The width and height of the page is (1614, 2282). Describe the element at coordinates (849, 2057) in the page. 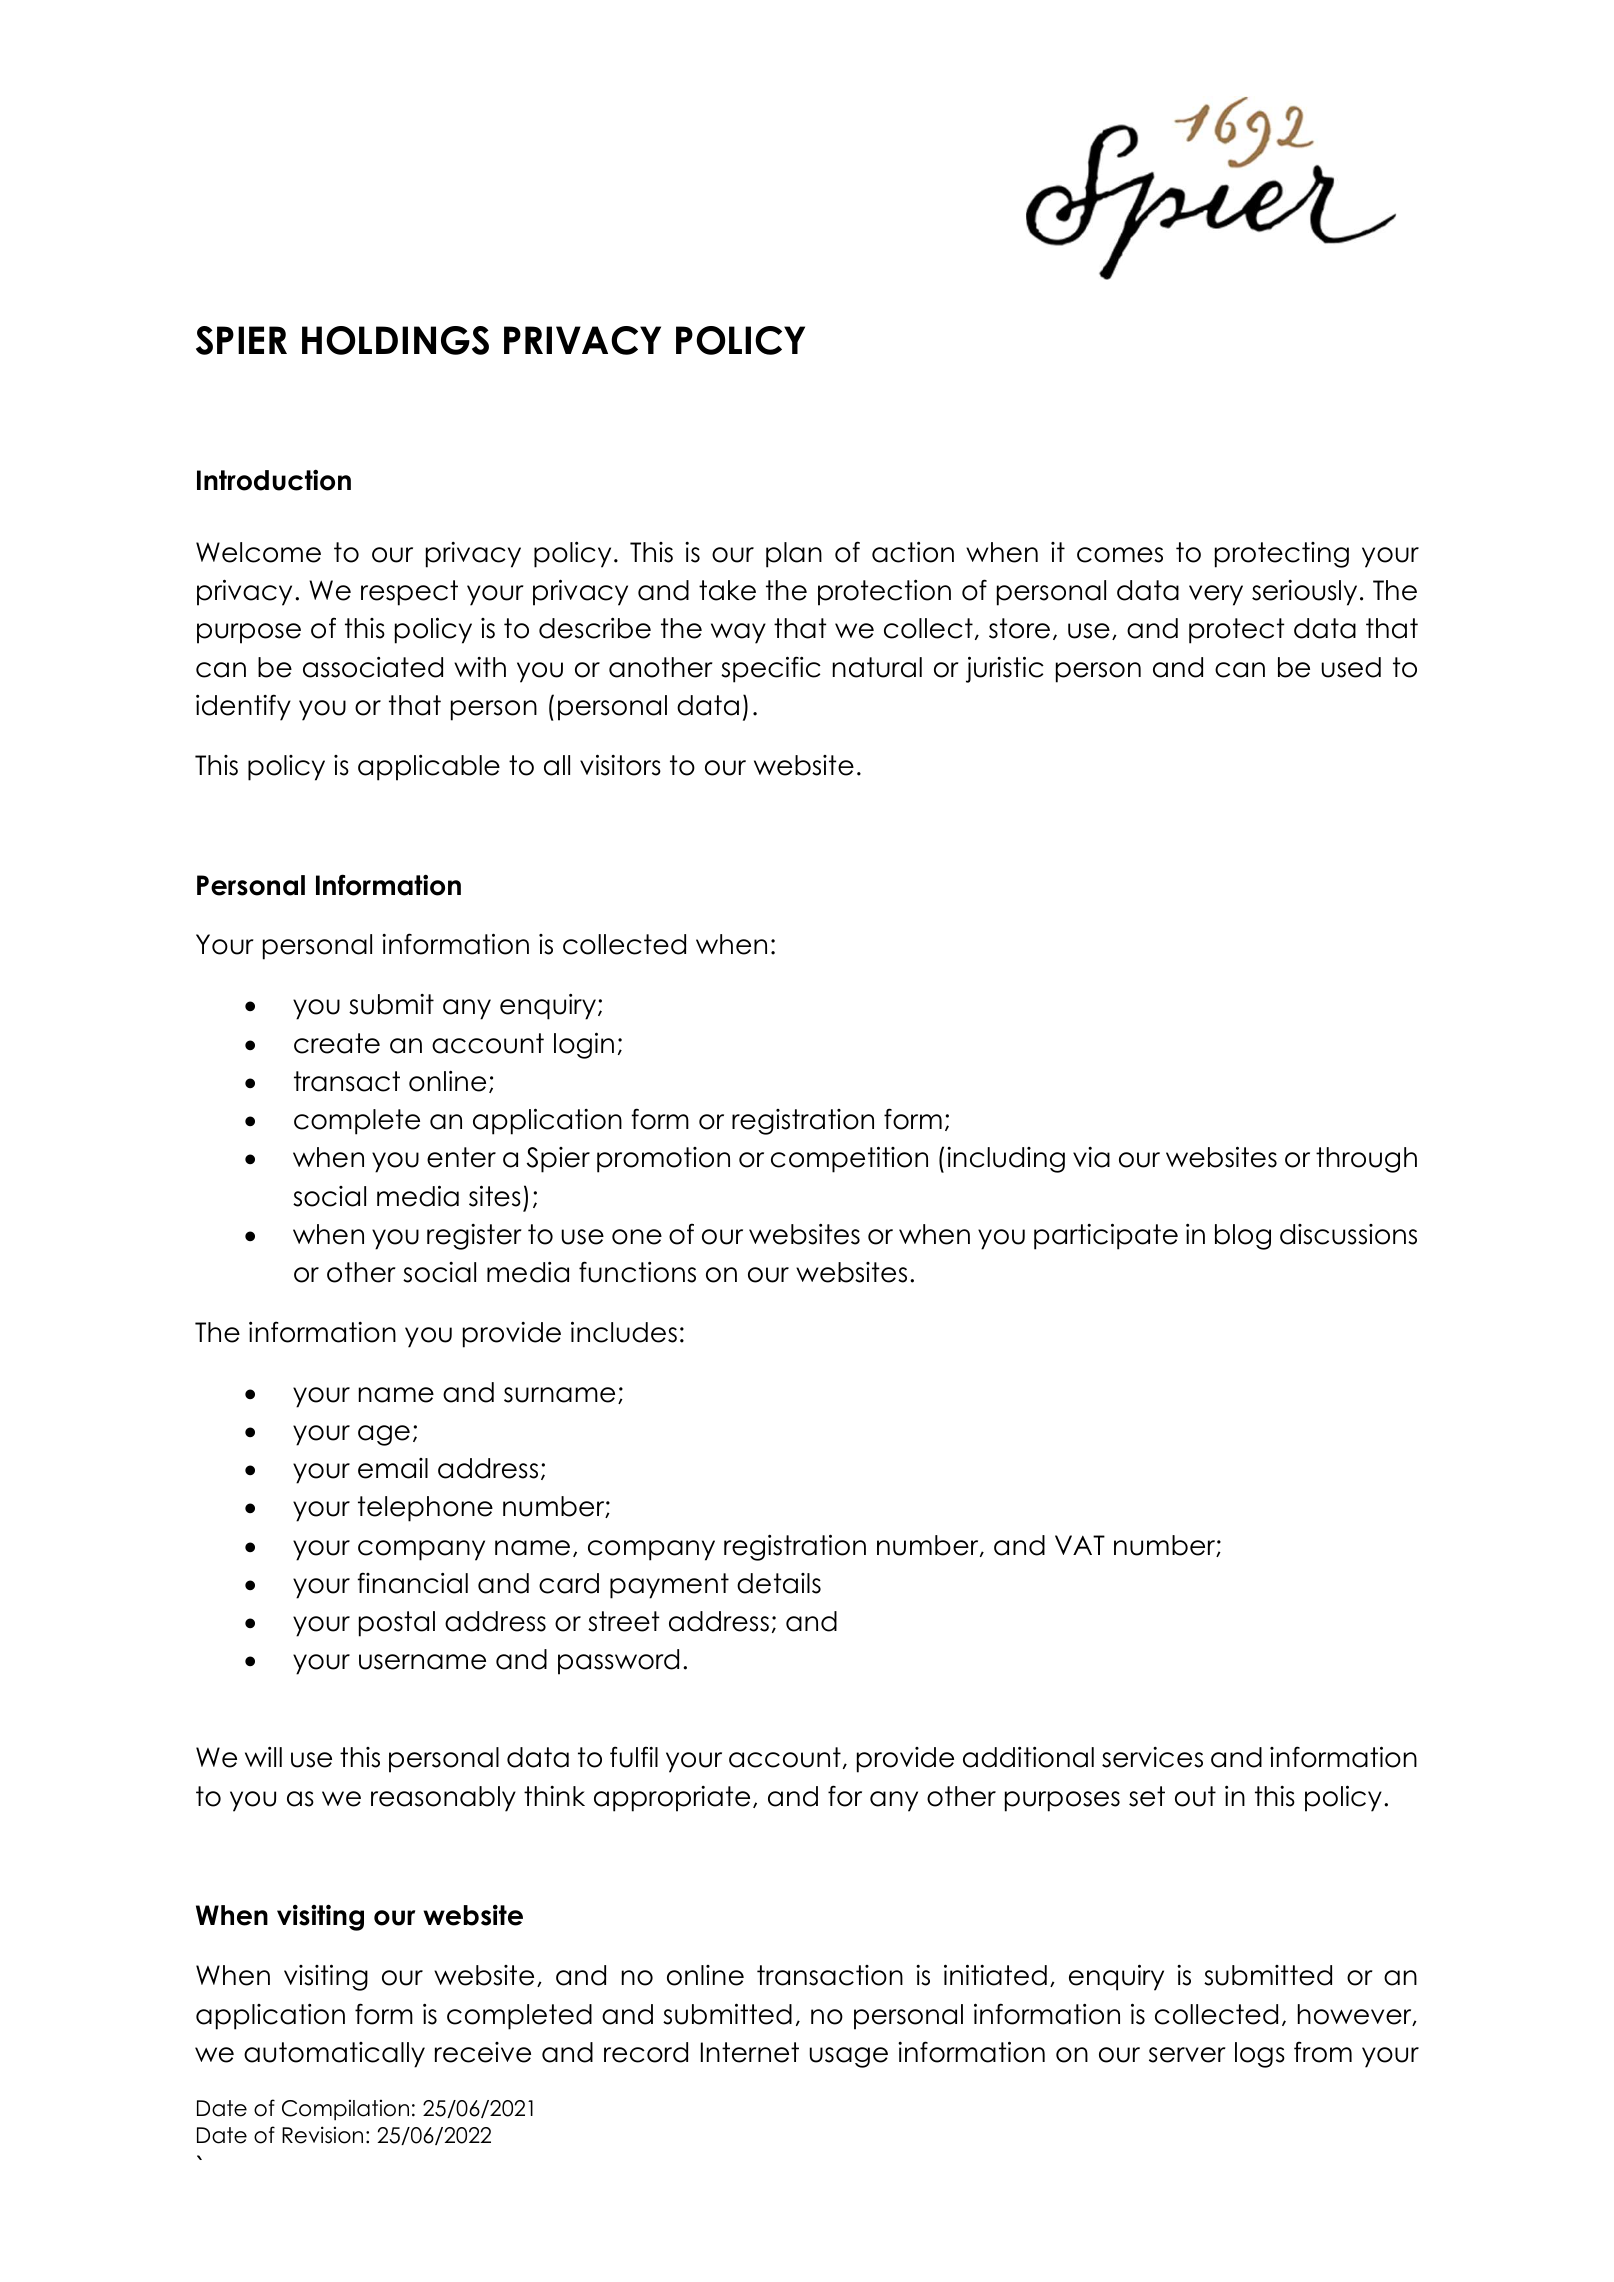

I see `usage` at that location.
